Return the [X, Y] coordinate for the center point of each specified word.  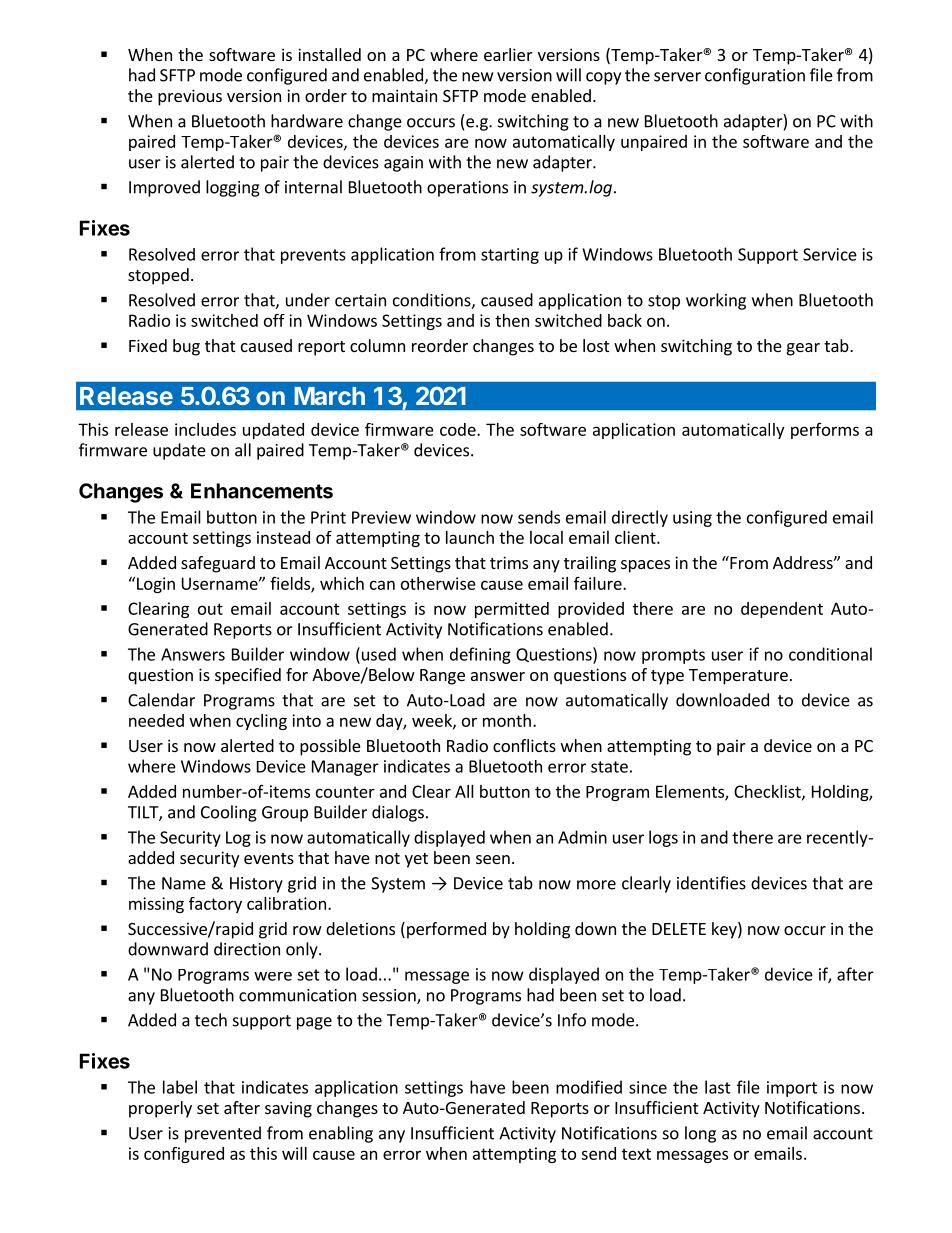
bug [186, 347]
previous [190, 97]
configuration [755, 76]
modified [589, 1087]
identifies [711, 883]
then [512, 320]
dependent [782, 610]
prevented [223, 1134]
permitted [512, 610]
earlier [508, 54]
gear [803, 349]
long [700, 1134]
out [210, 609]
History [256, 885]
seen [493, 859]
